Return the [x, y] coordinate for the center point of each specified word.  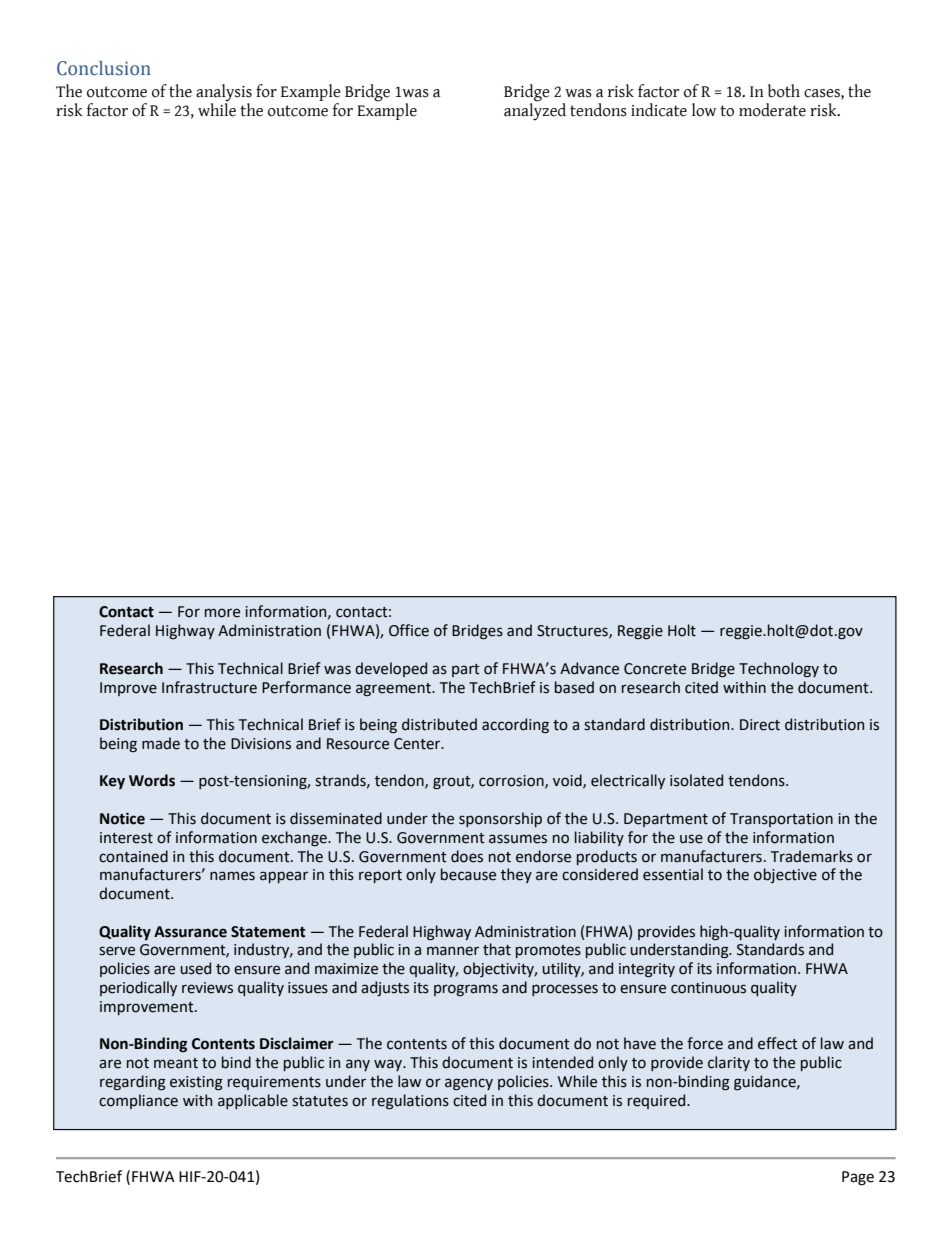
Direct [760, 725]
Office [409, 630]
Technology [779, 669]
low [704, 110]
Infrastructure [209, 687]
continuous [708, 988]
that [497, 949]
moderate [772, 110]
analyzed [535, 111]
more [222, 613]
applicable [253, 1101]
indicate [659, 110]
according [515, 725]
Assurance [190, 932]
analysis [224, 93]
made [161, 743]
